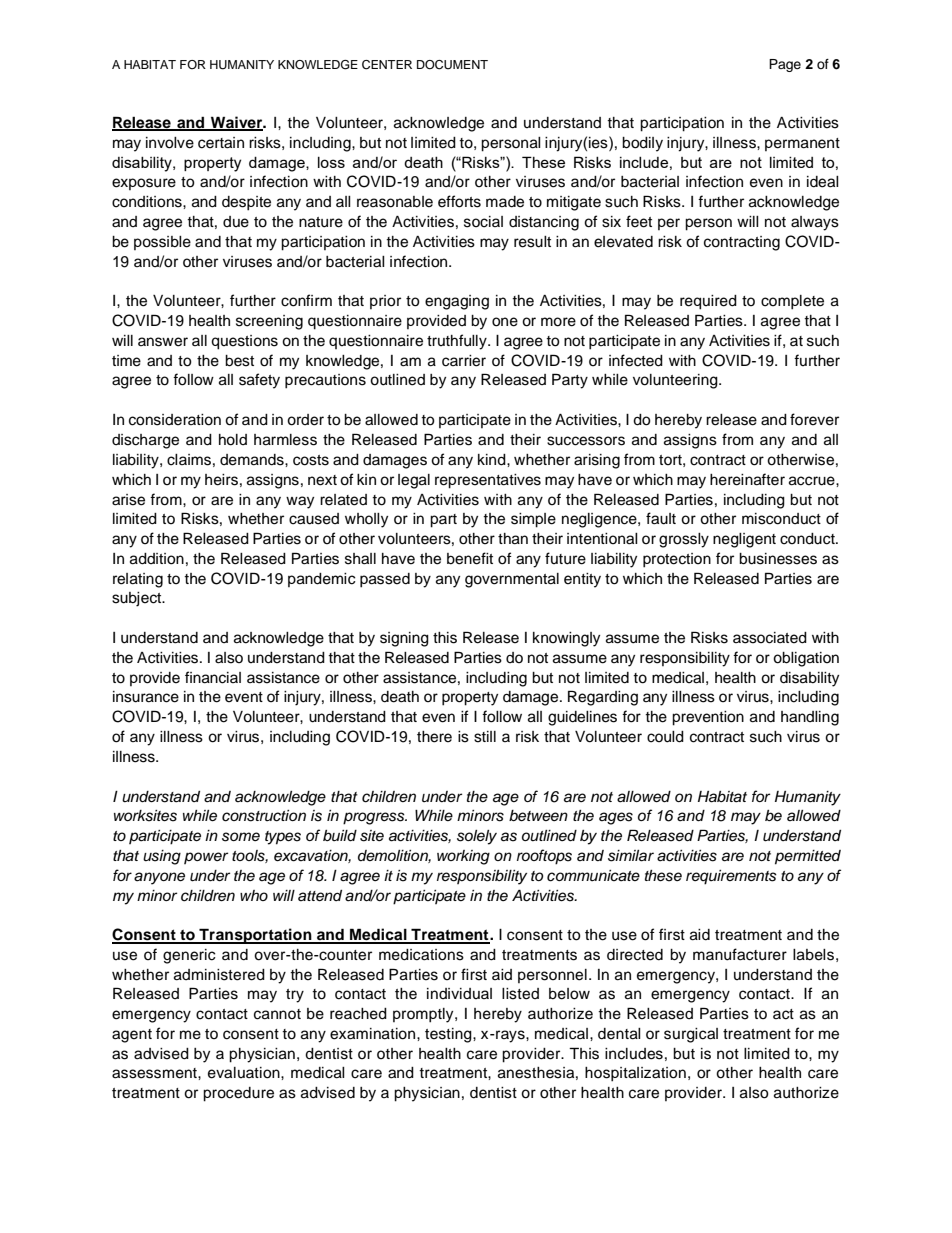  I want to click on benefit, so click(470, 558).
